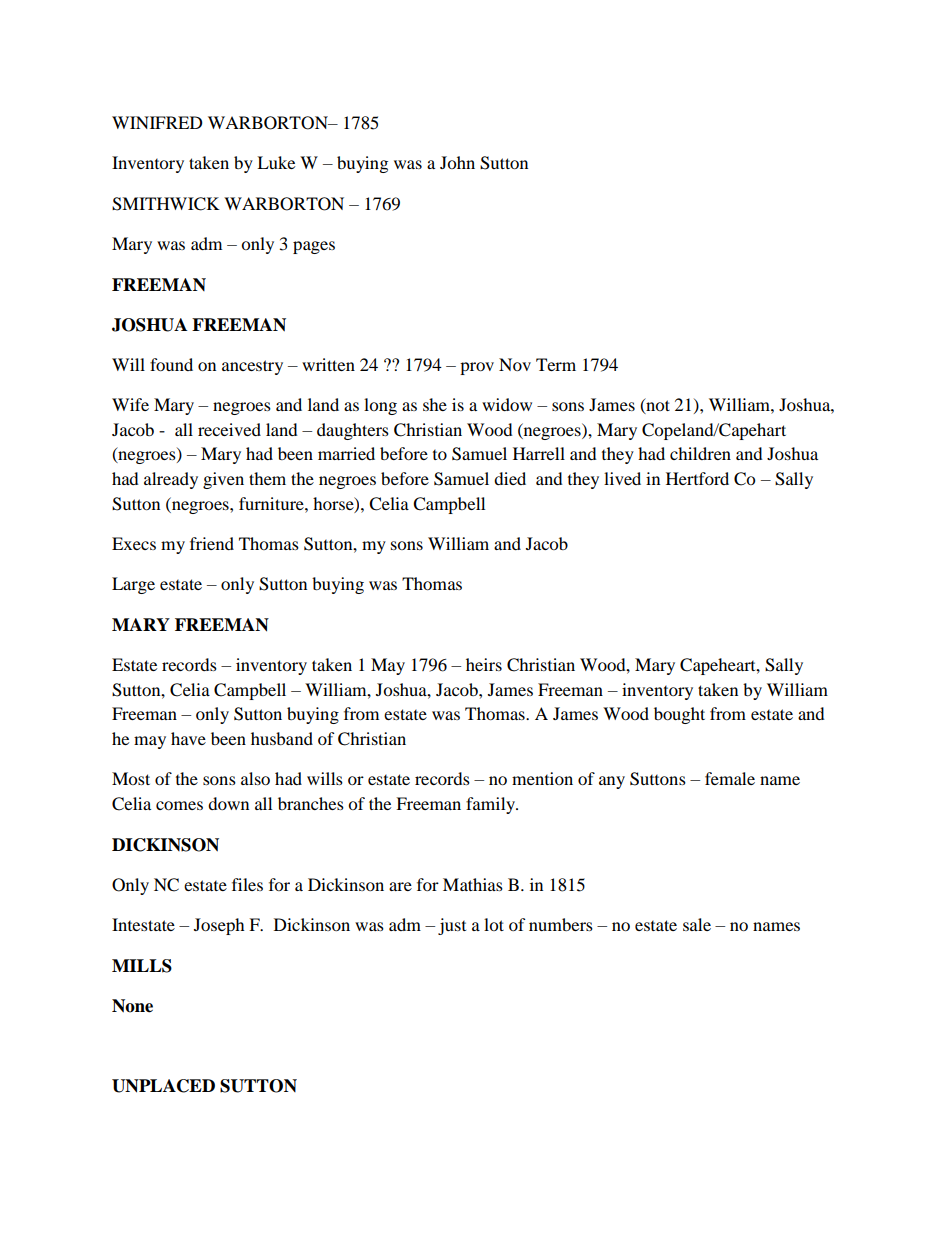 The image size is (952, 1233). What do you see at coordinates (612, 782) in the image?
I see `any` at bounding box center [612, 782].
